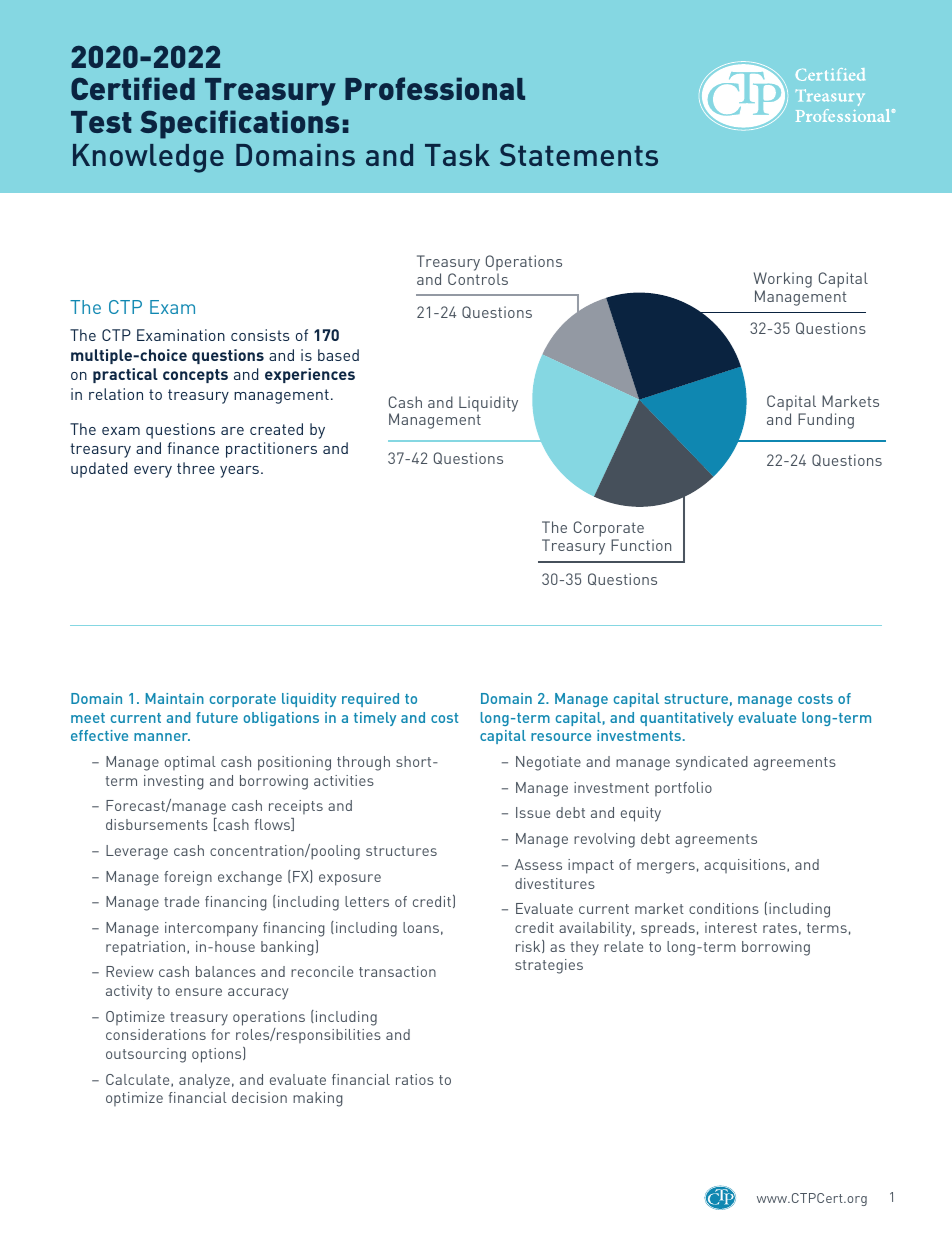 This document has height=1233, width=952. Describe the element at coordinates (415, 1079) in the document. I see `ratios` at that location.
